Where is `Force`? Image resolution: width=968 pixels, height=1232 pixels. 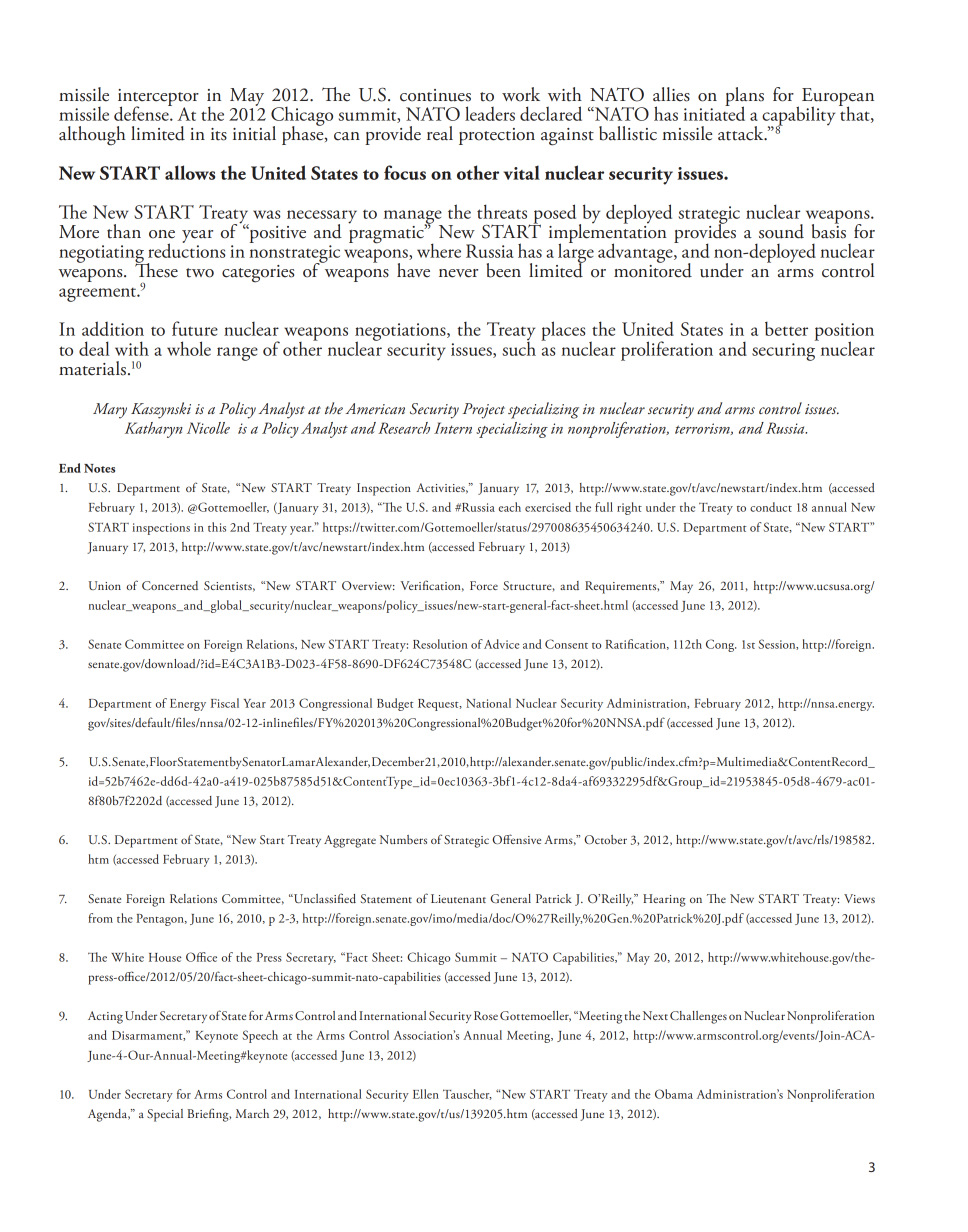 Force is located at coordinates (484, 585).
